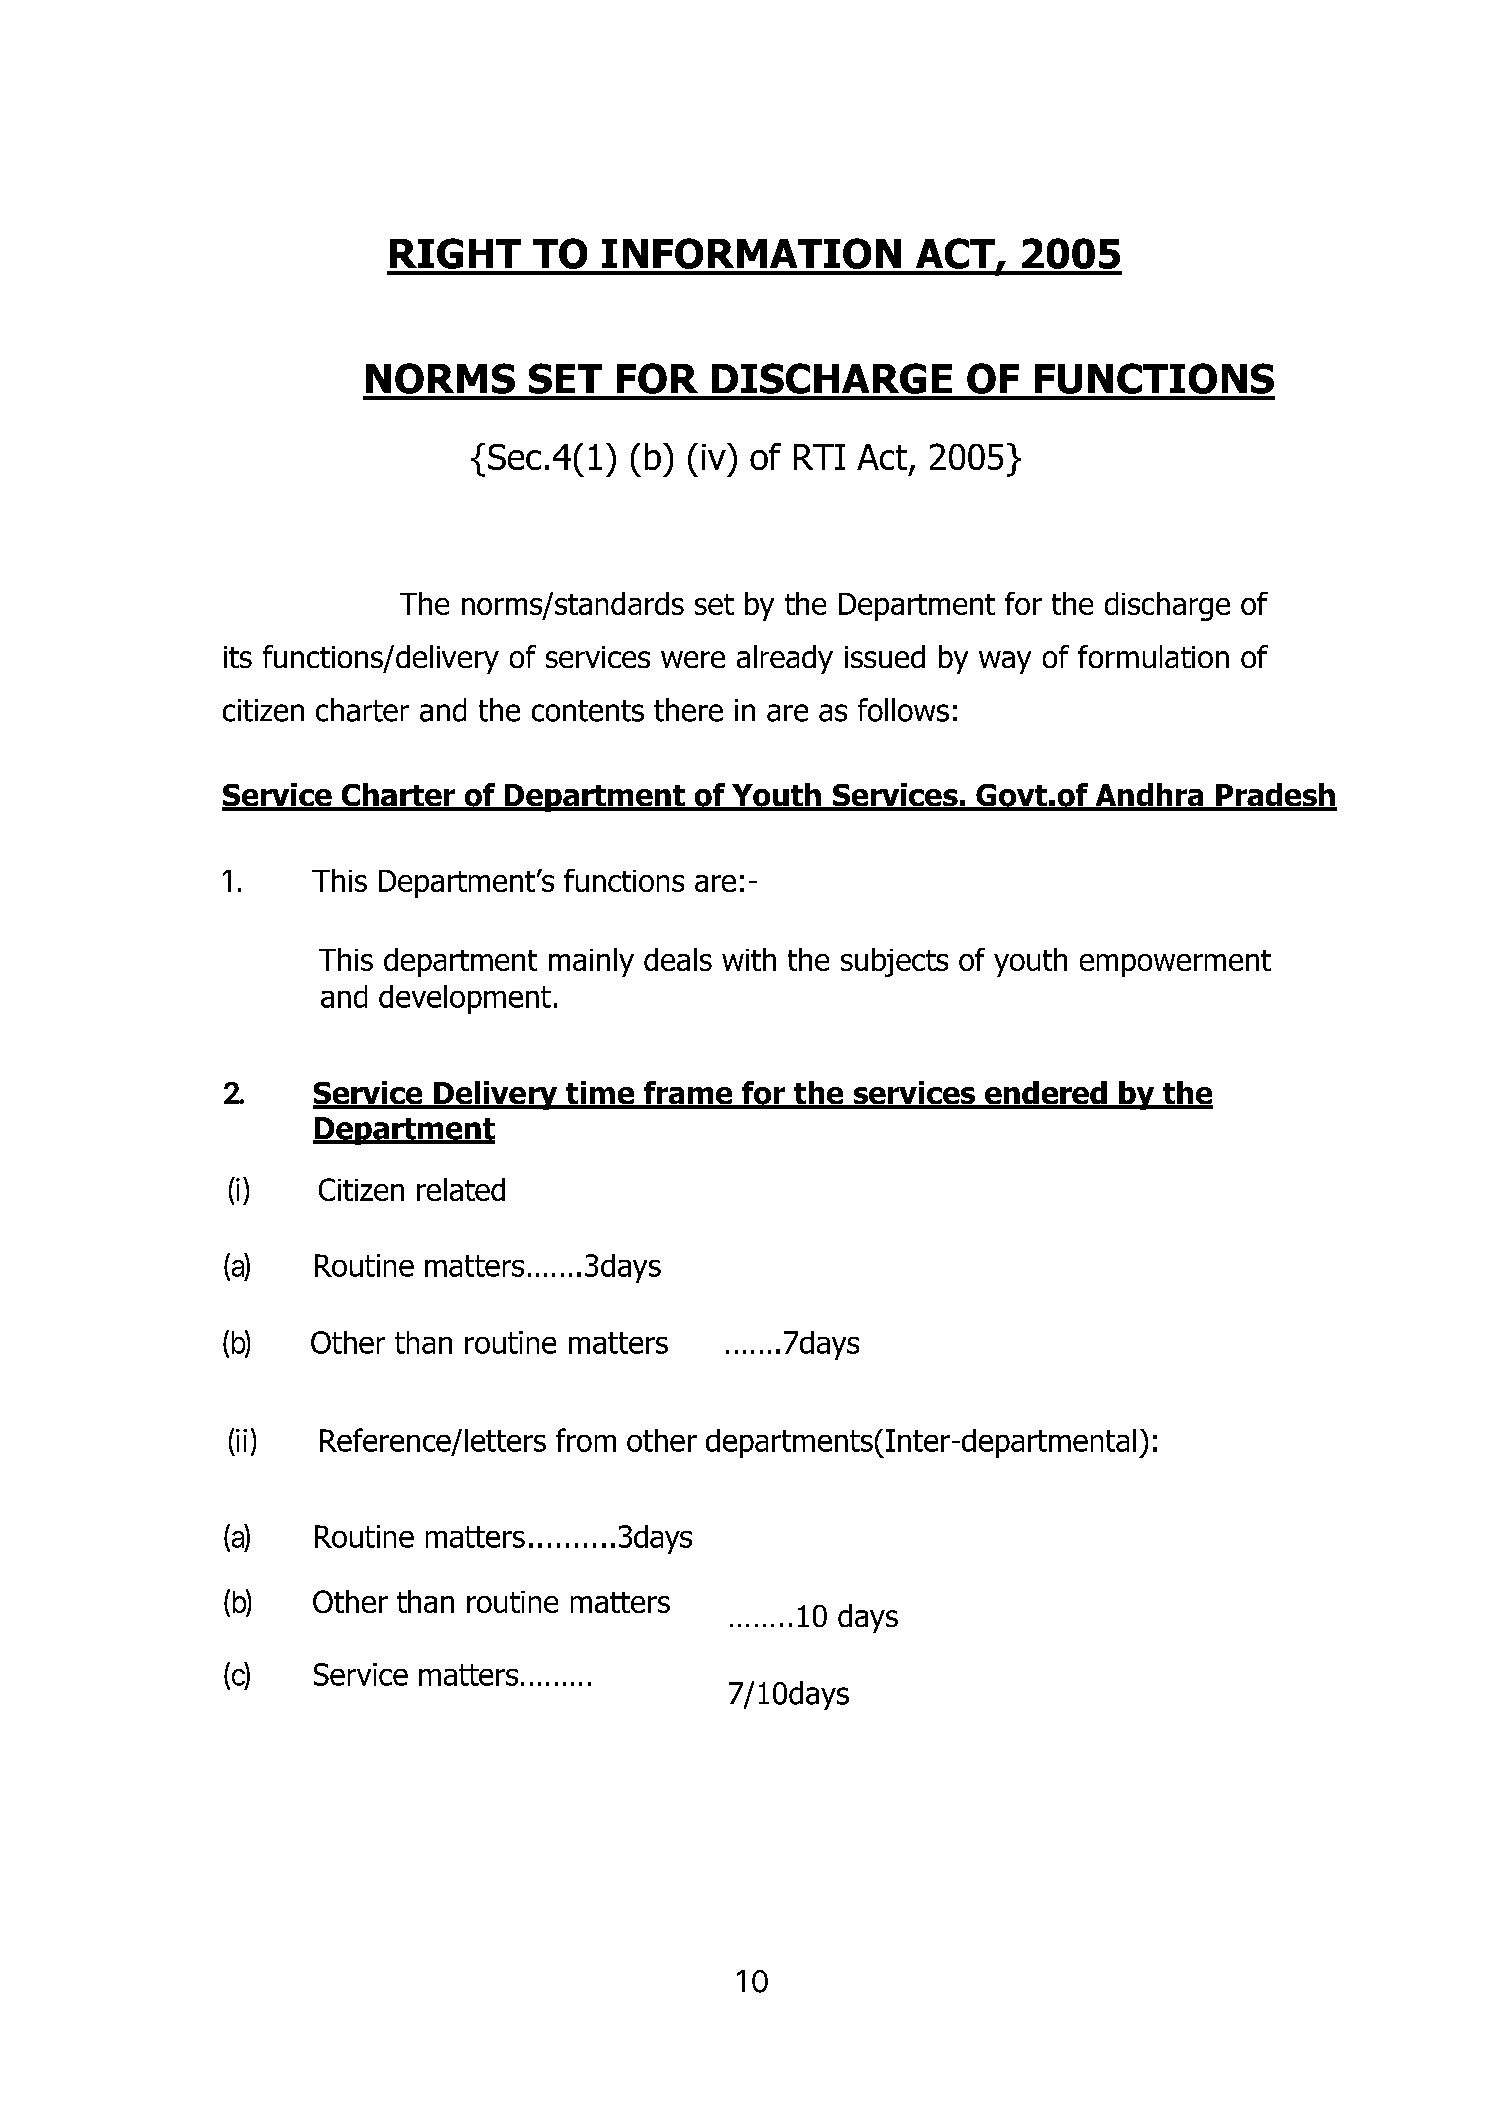 The image size is (1500, 2125). I want to click on empowerment, so click(1175, 963).
